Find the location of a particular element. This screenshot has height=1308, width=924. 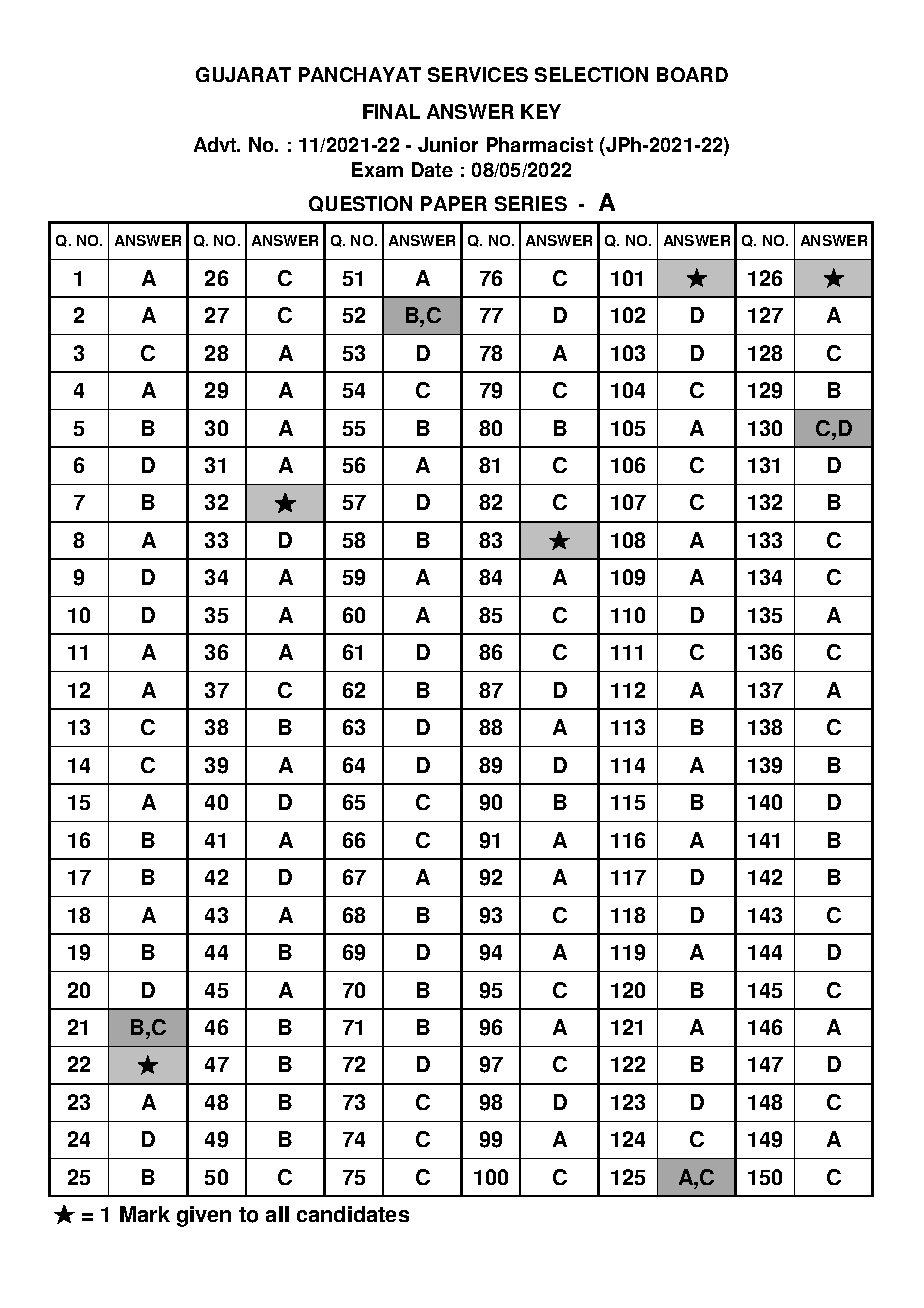

PAPER is located at coordinates (454, 203).
